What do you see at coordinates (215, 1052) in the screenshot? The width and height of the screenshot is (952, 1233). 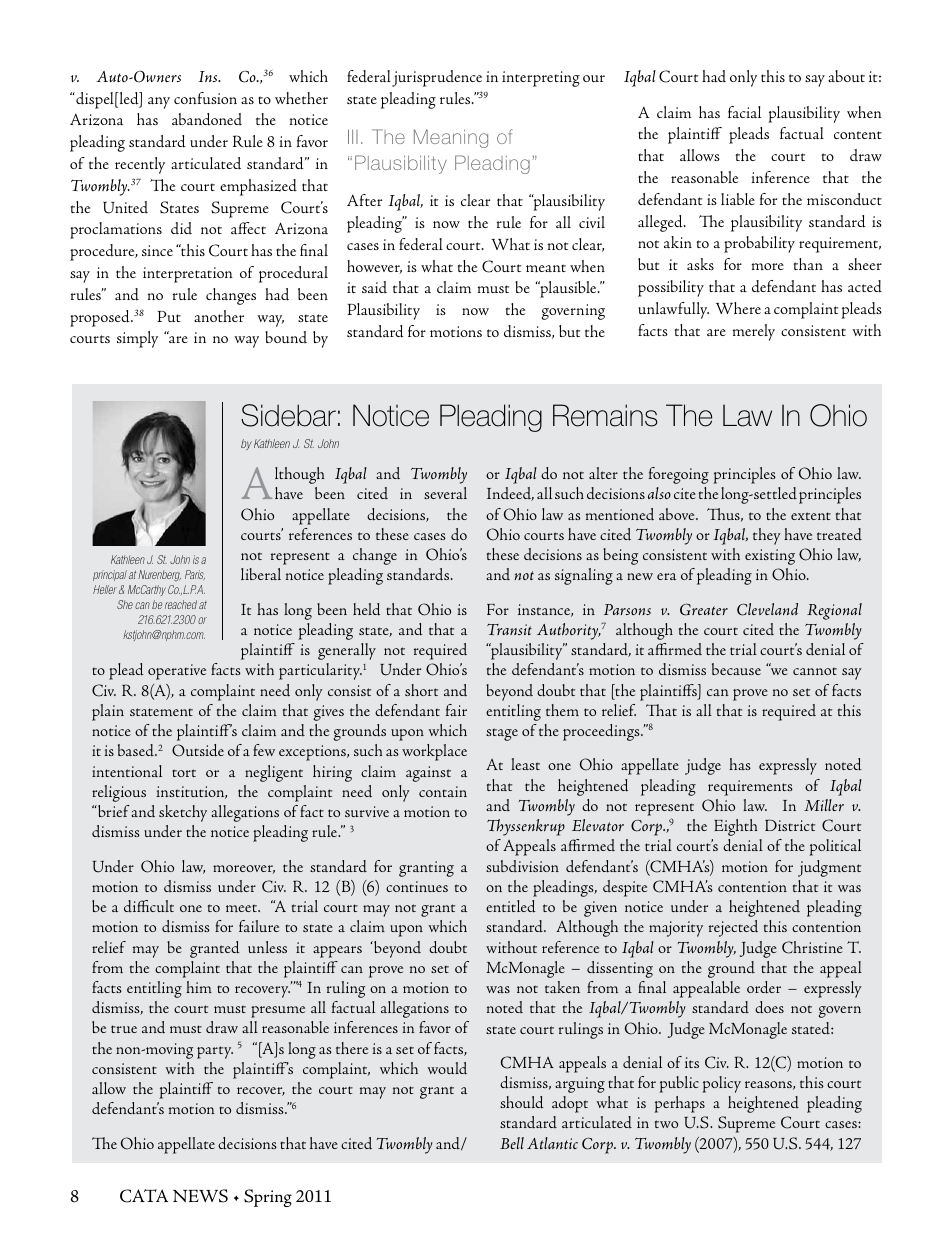 I see `party` at bounding box center [215, 1052].
